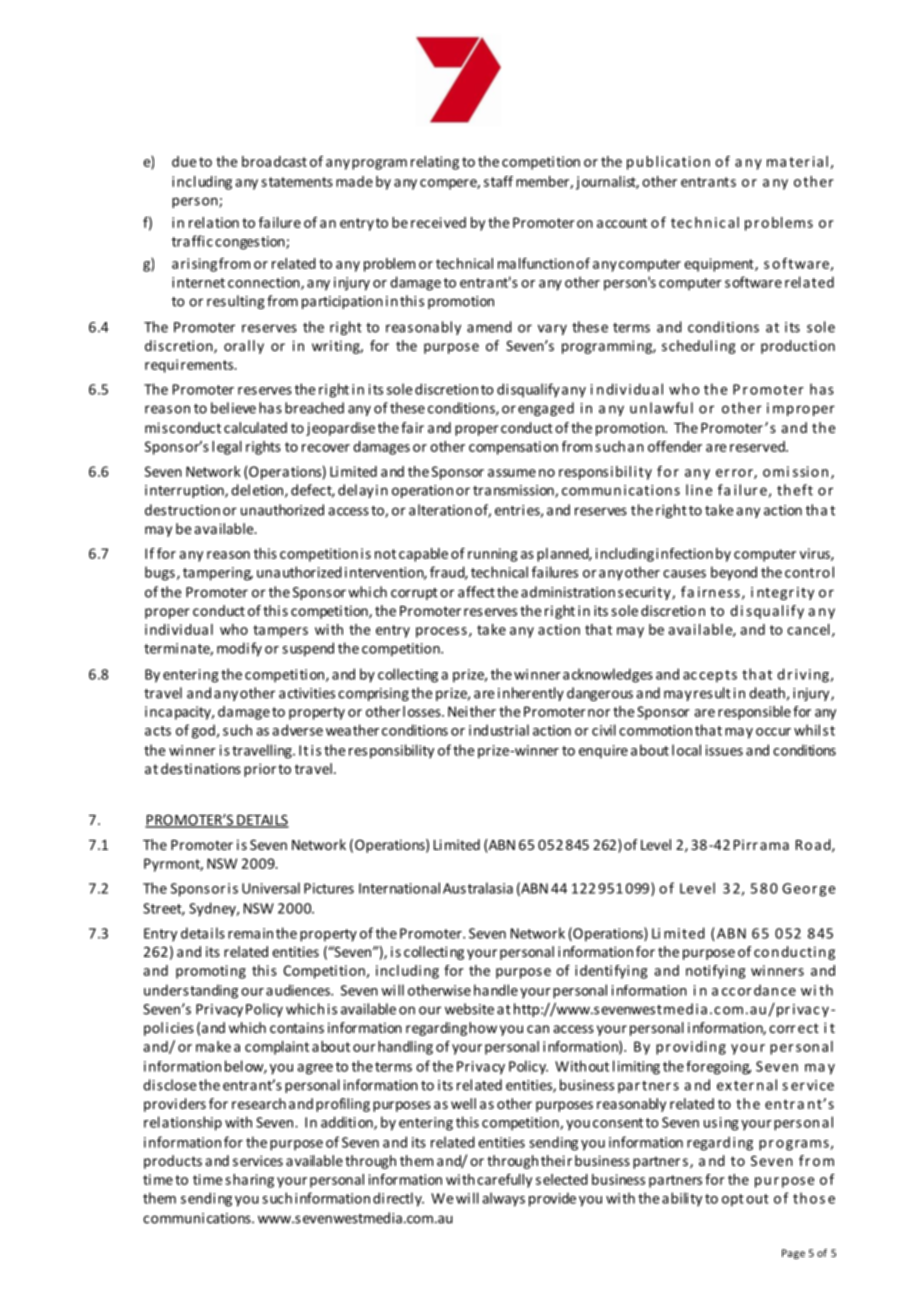  I want to click on publication, so click(668, 163).
